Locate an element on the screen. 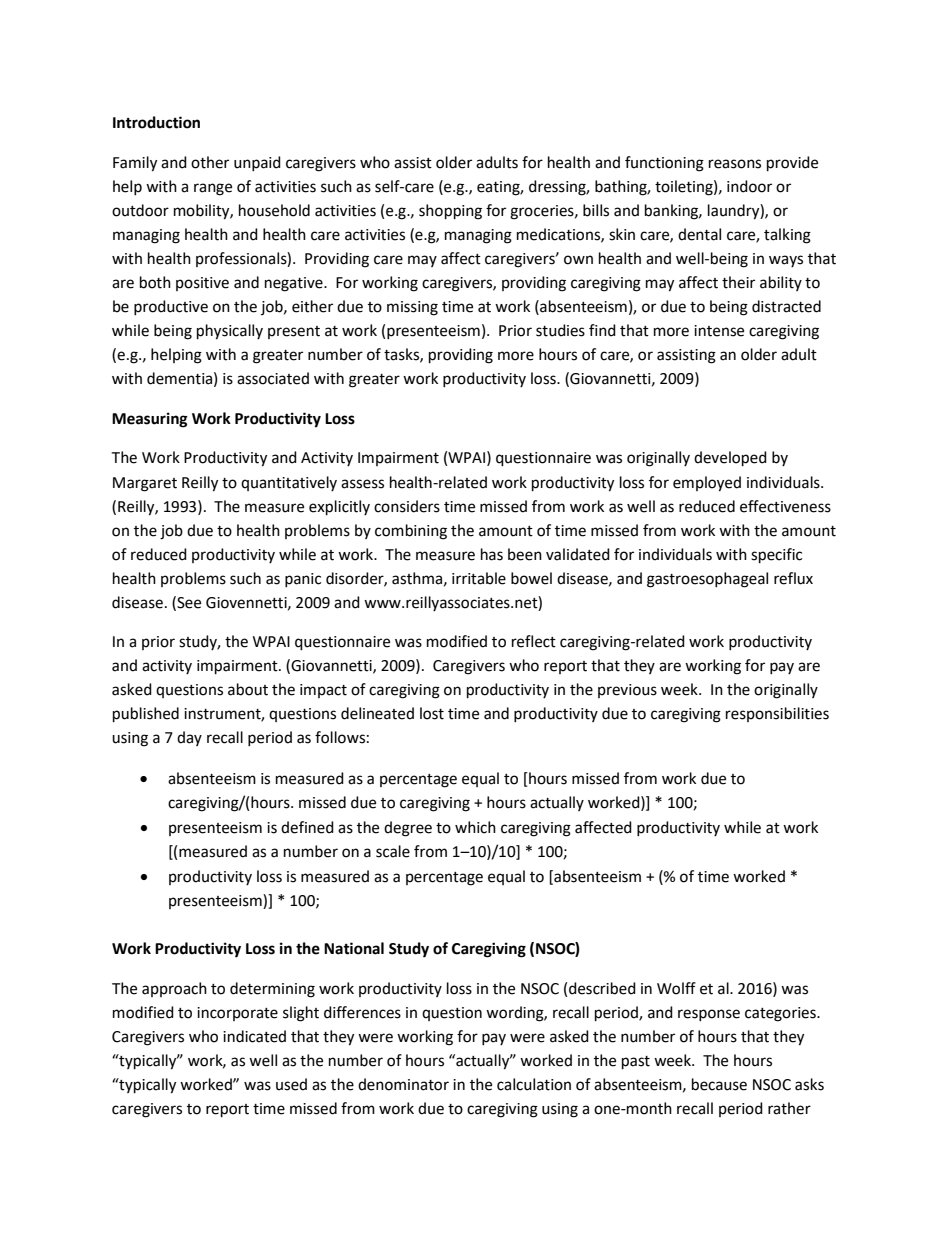  has is located at coordinates (492, 554).
